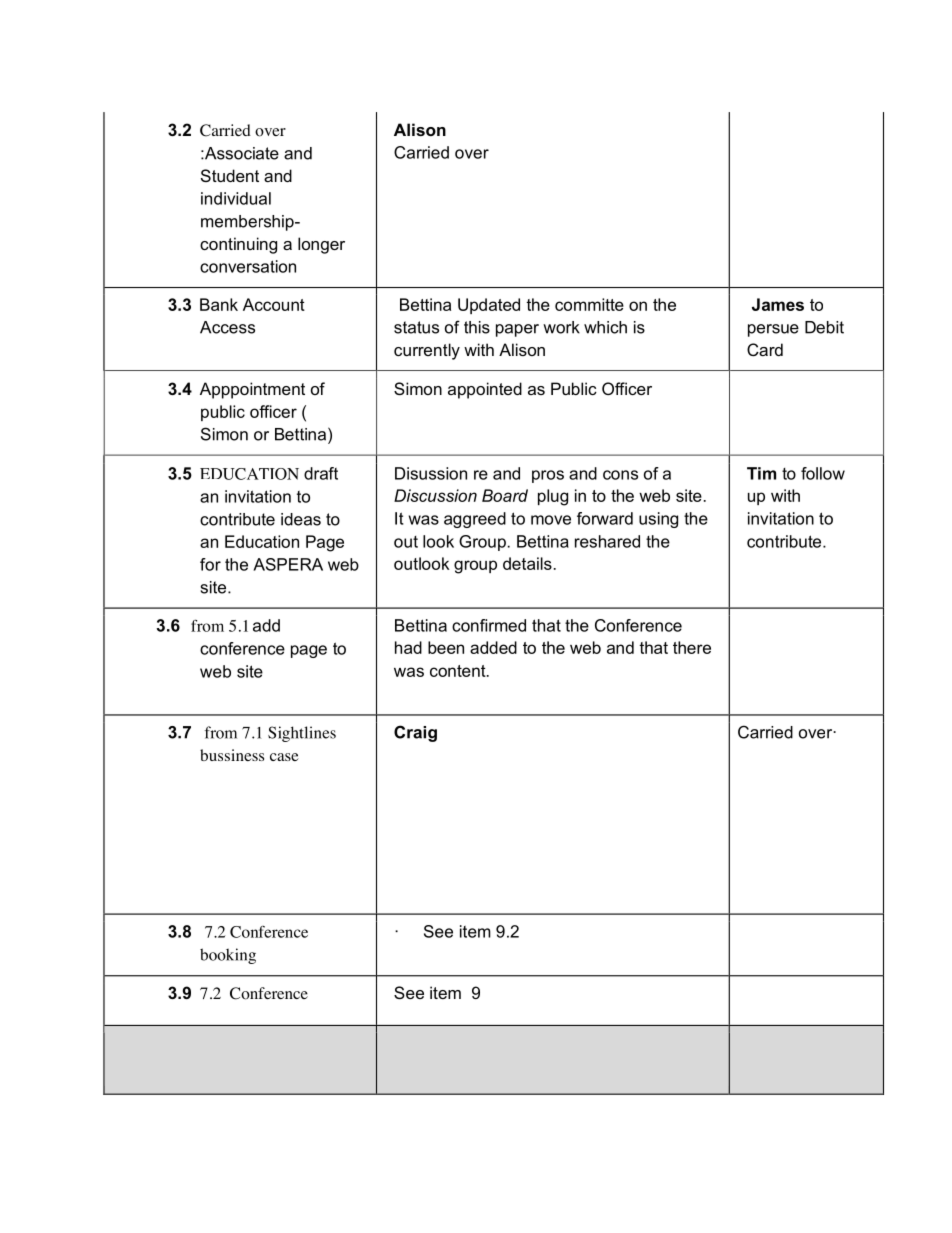 This image has width=952, height=1233. Describe the element at coordinates (489, 306) in the image. I see `Updated` at that location.
